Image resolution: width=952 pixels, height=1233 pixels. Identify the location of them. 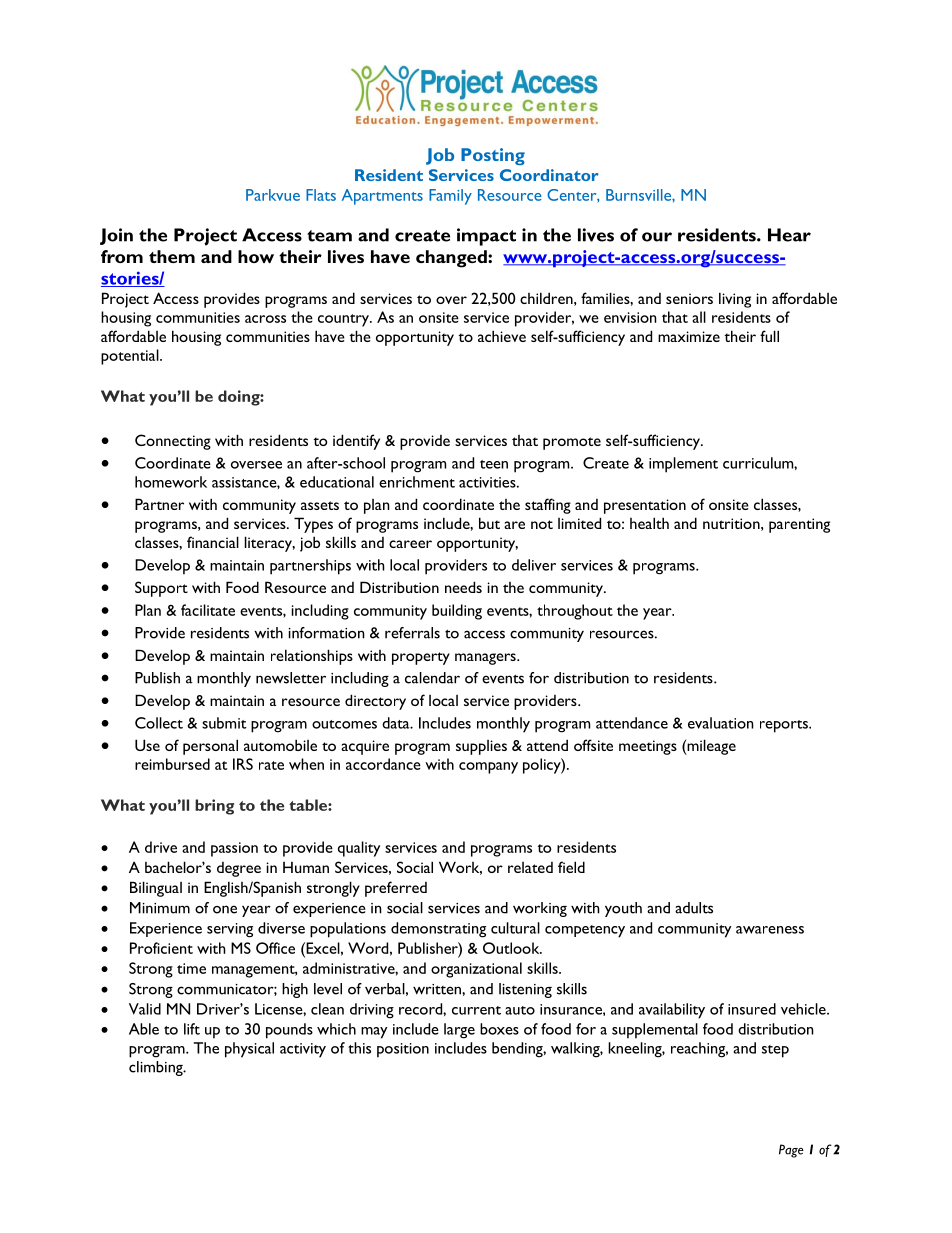
(172, 256).
